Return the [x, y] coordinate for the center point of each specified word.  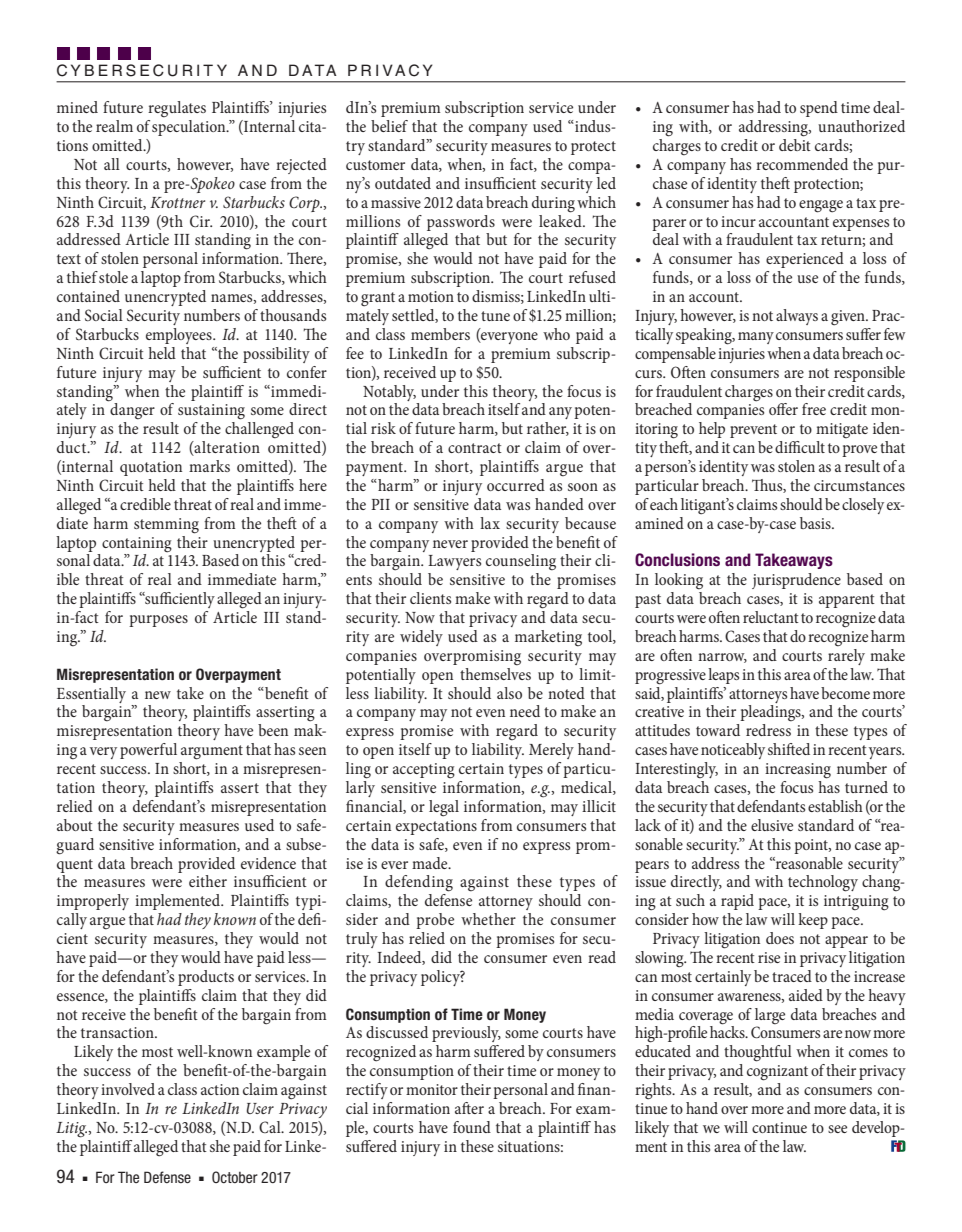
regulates [177, 109]
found [472, 1127]
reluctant [771, 617]
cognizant [777, 1073]
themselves [495, 672]
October [235, 1177]
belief [389, 126]
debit [795, 143]
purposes [158, 621]
